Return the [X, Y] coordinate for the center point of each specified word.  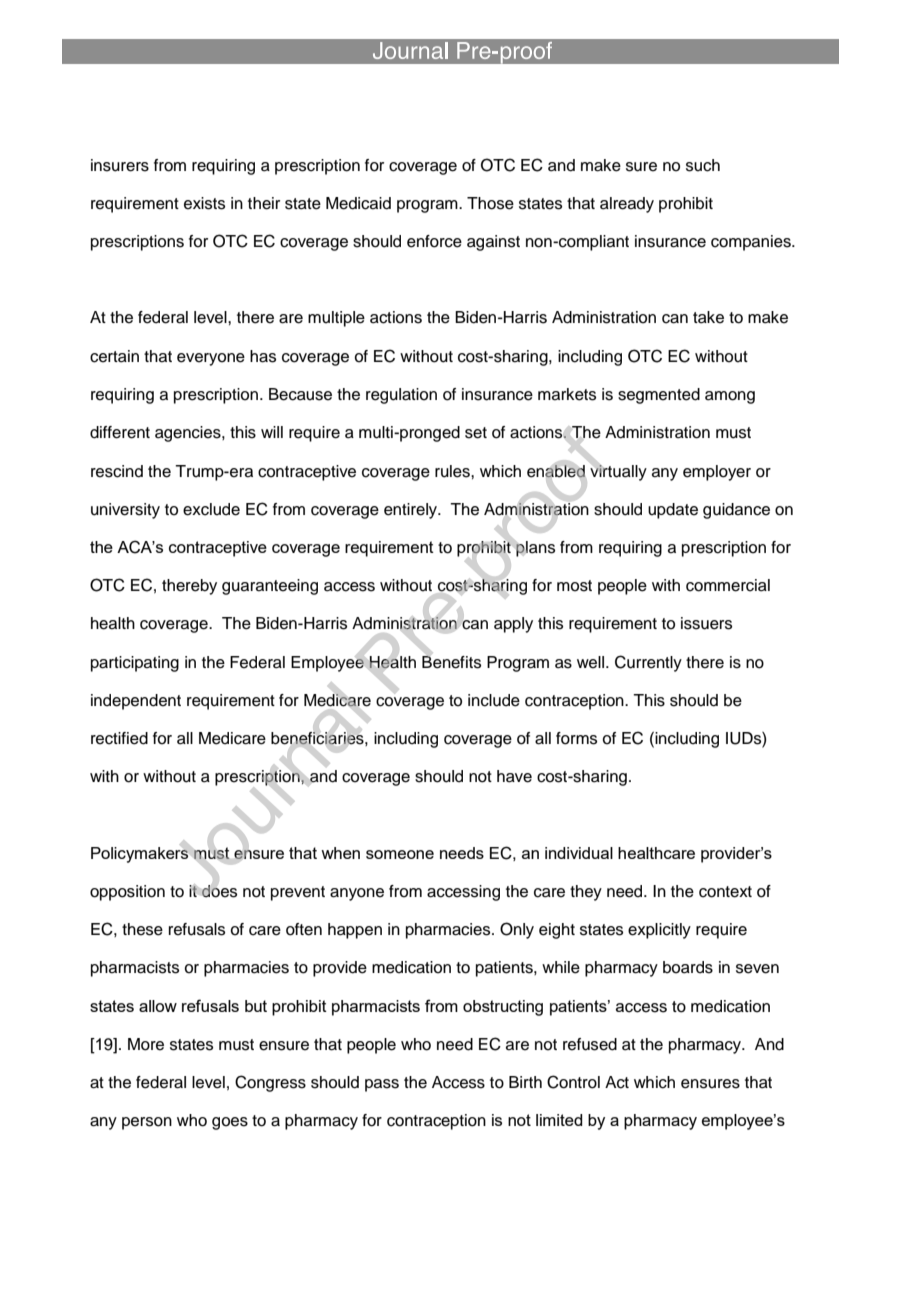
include [494, 700]
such [703, 165]
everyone [211, 359]
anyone [357, 894]
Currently [648, 663]
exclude [211, 509]
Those [490, 203]
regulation [401, 396]
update [673, 511]
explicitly [659, 931]
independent [136, 702]
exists [204, 203]
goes [230, 1123]
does [219, 891]
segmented [659, 396]
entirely [412, 511]
